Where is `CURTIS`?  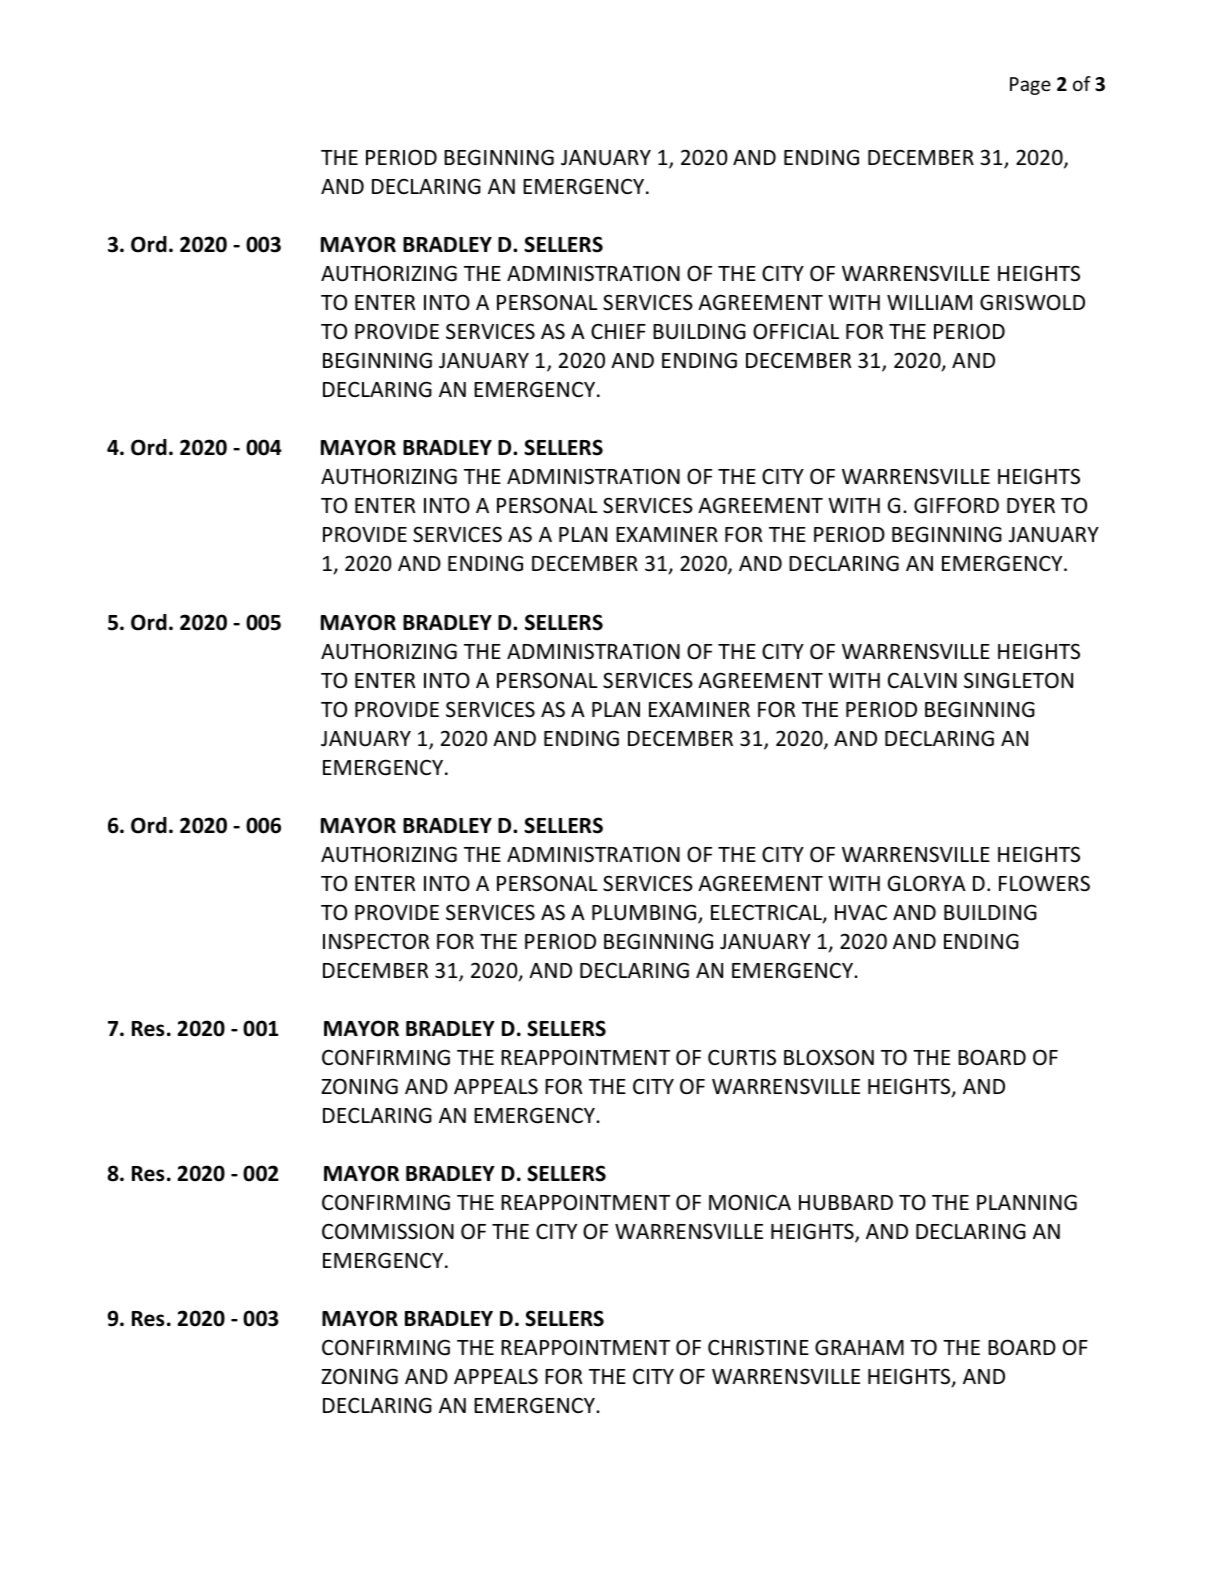 CURTIS is located at coordinates (742, 1057).
